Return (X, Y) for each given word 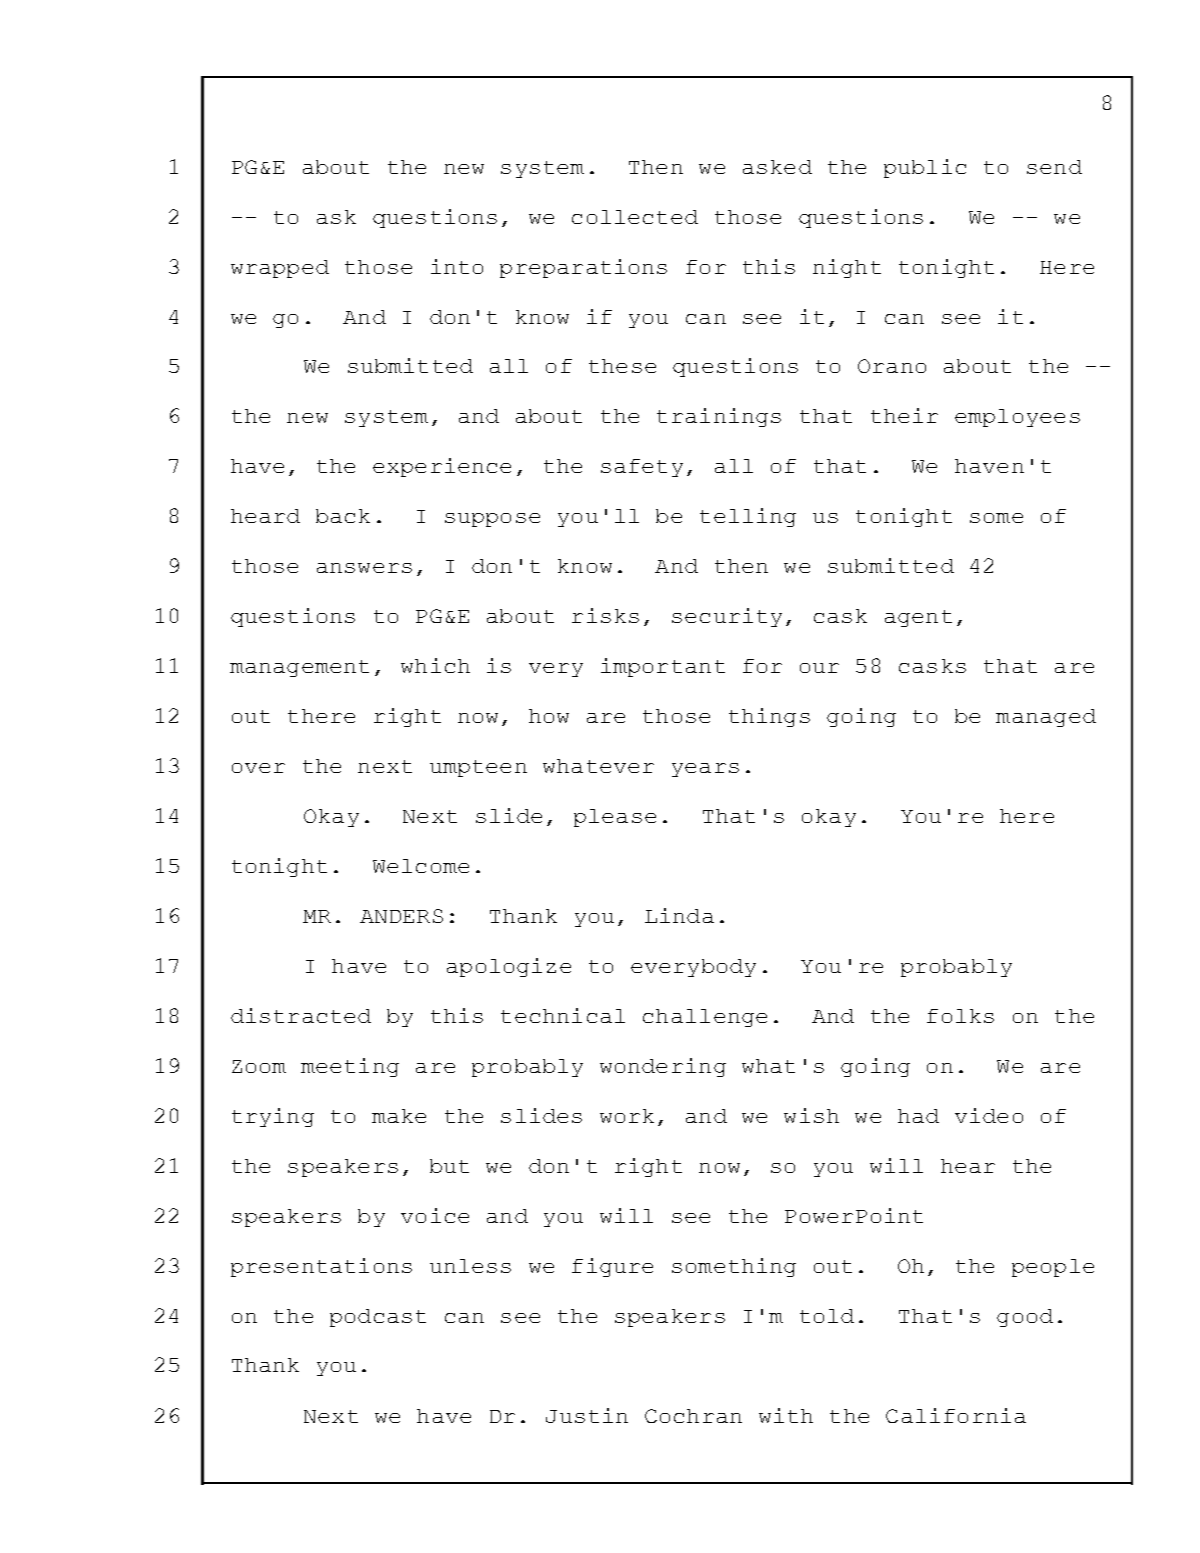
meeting (350, 1067)
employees (1017, 418)
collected (635, 217)
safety (642, 468)
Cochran (693, 1416)
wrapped (280, 269)
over (258, 768)
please (615, 818)
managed (1046, 718)
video (989, 1115)
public (925, 168)
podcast (378, 1318)
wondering (663, 1067)
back (343, 516)
